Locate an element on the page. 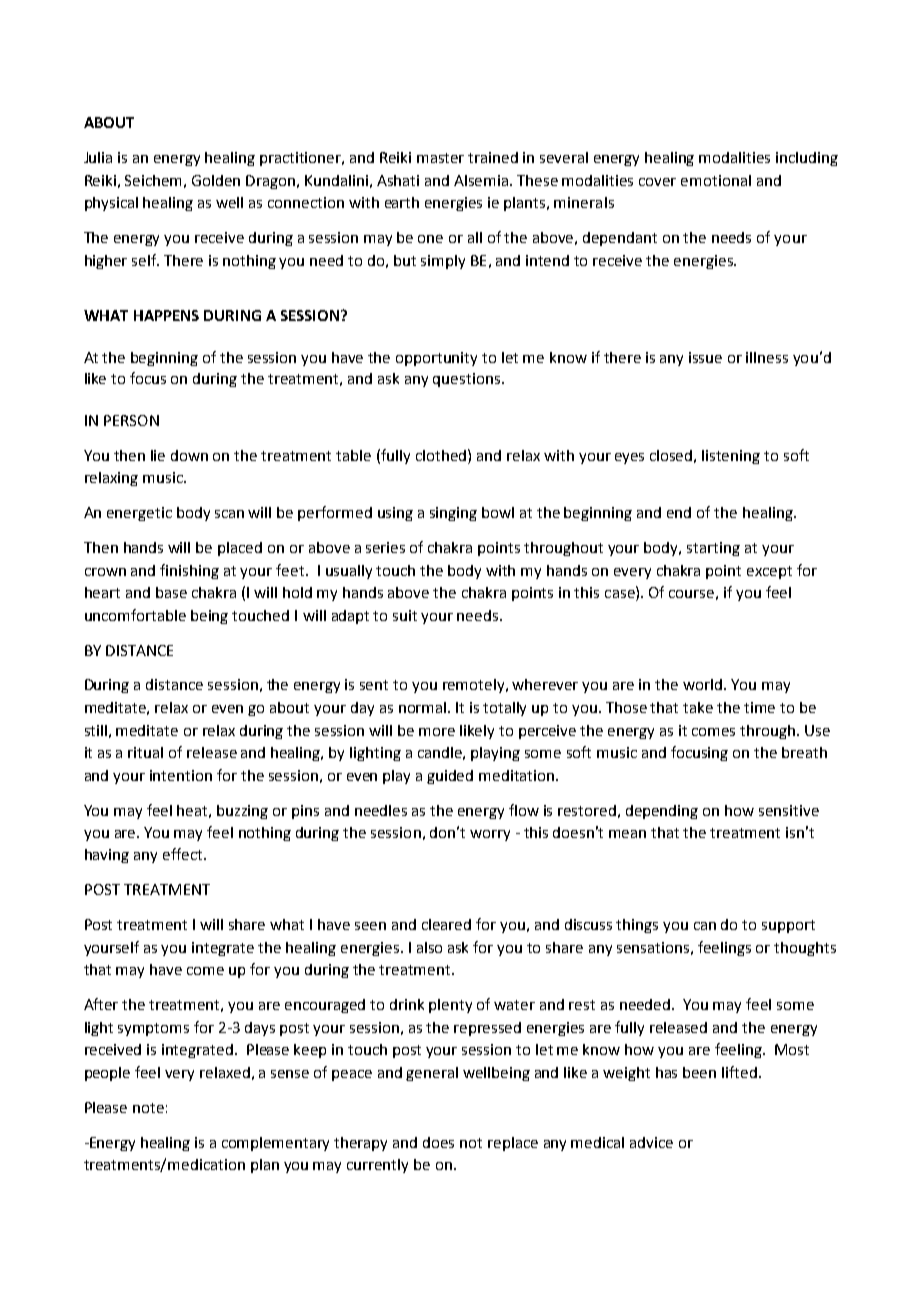 The width and height of the document is (924, 1308). down is located at coordinates (189, 455).
